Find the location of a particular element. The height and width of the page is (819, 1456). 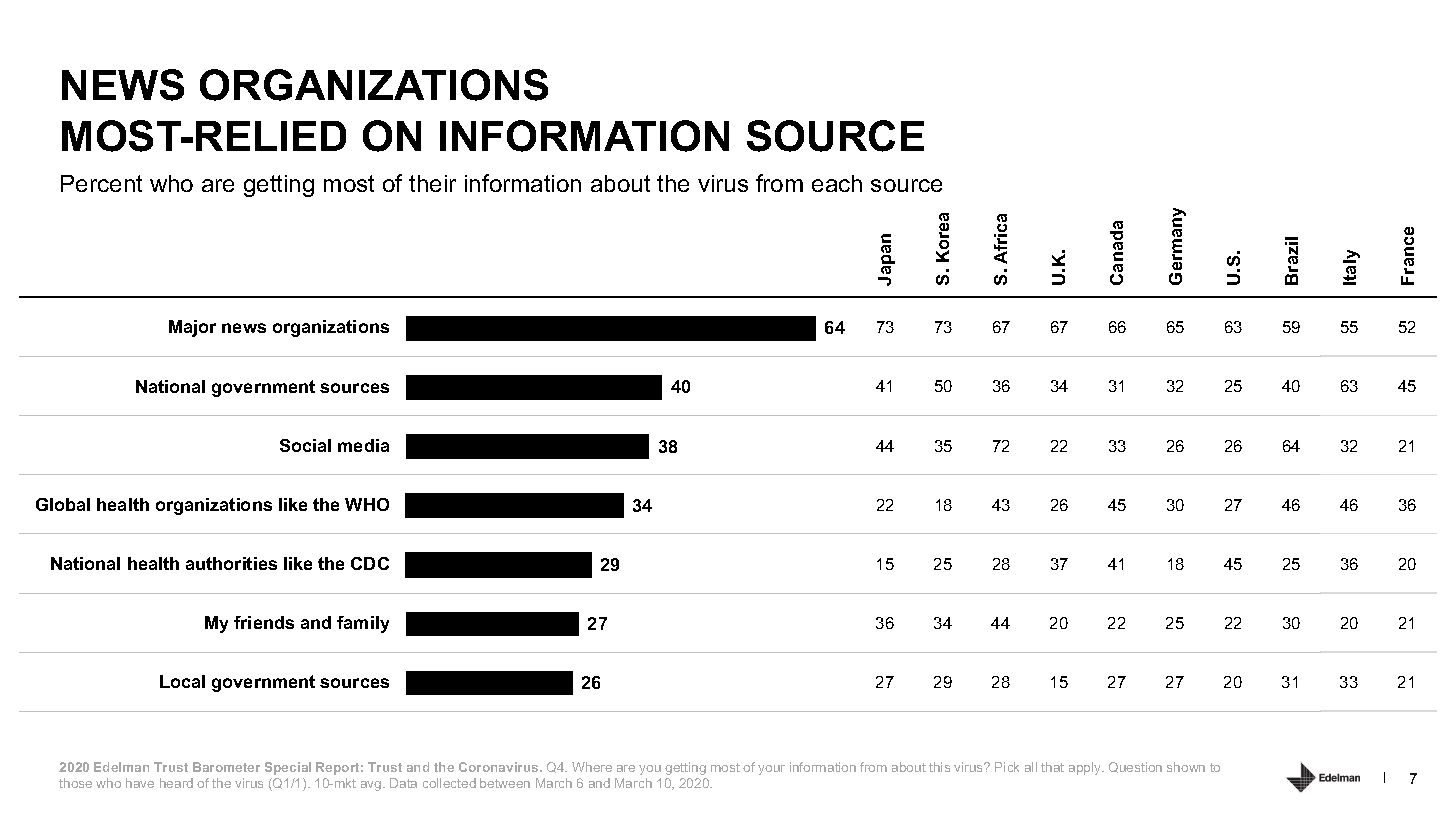

authorities is located at coordinates (231, 563).
